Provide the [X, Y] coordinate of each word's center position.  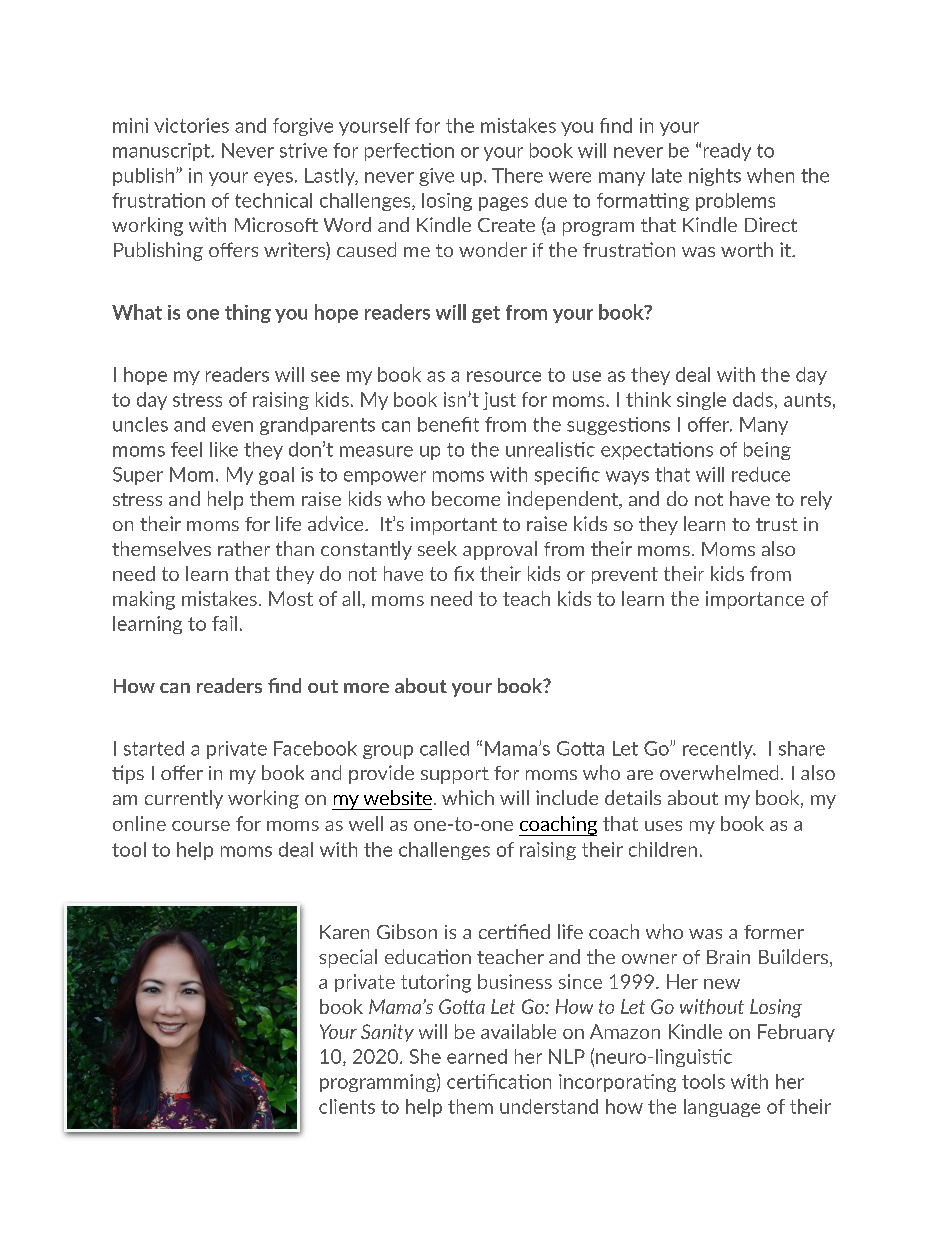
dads [753, 399]
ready [727, 152]
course [201, 826]
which [468, 797]
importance [755, 600]
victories [191, 125]
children [663, 849]
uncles [140, 424]
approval [500, 550]
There [517, 175]
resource [504, 376]
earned [477, 1056]
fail [224, 623]
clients [347, 1106]
